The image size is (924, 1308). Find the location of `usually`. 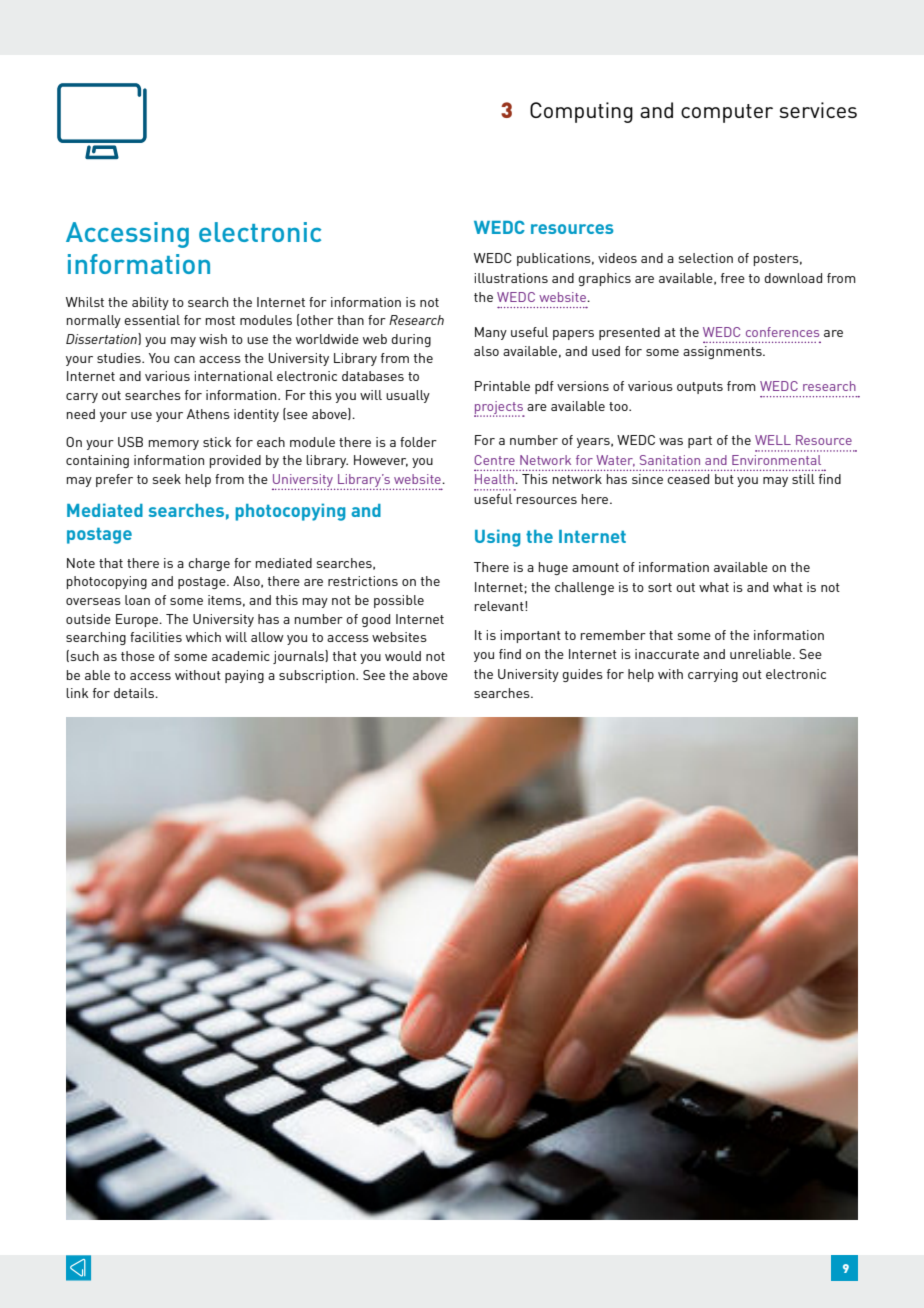

usually is located at coordinates (408, 396).
